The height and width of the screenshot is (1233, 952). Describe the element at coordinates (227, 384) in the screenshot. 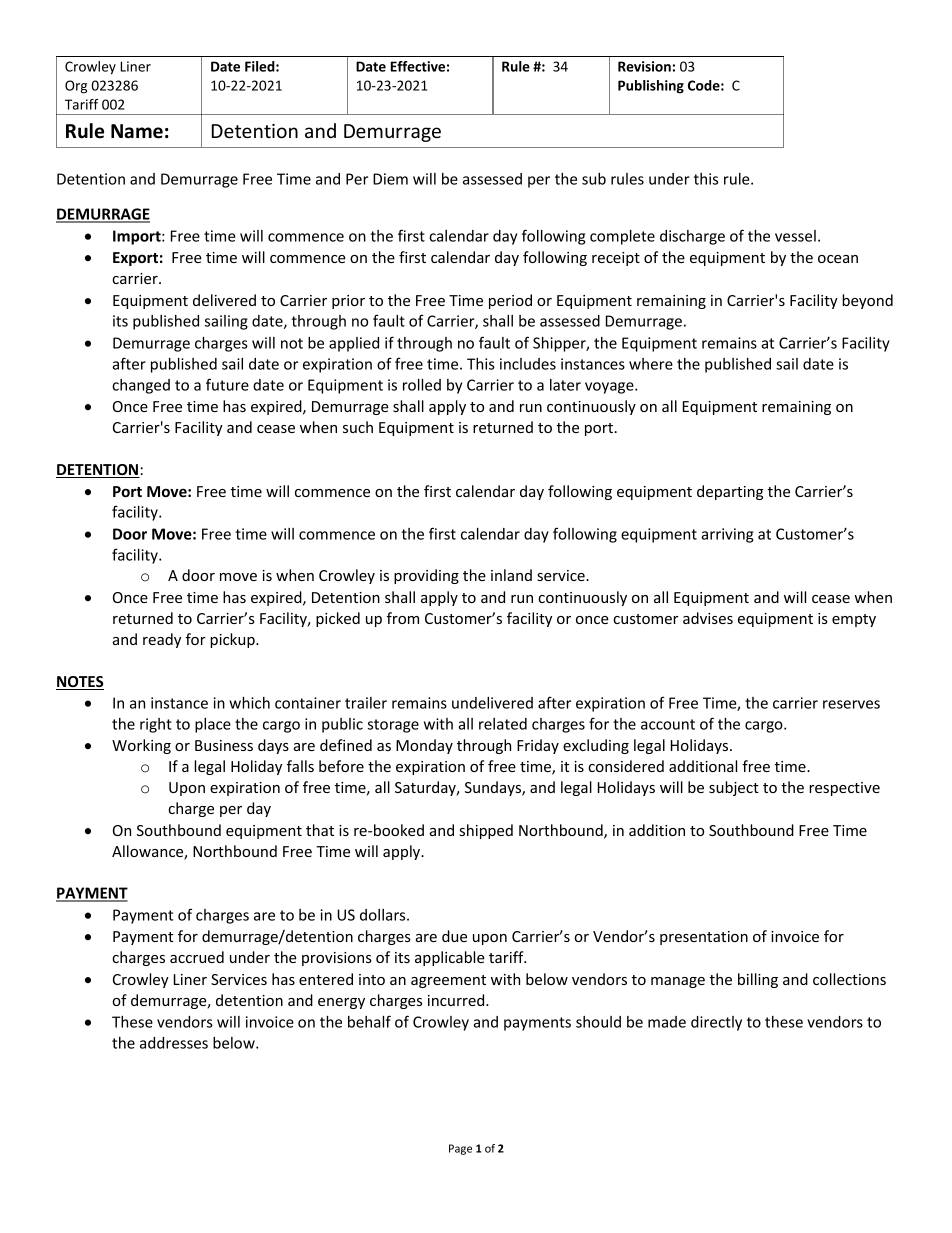

I see `future` at that location.
